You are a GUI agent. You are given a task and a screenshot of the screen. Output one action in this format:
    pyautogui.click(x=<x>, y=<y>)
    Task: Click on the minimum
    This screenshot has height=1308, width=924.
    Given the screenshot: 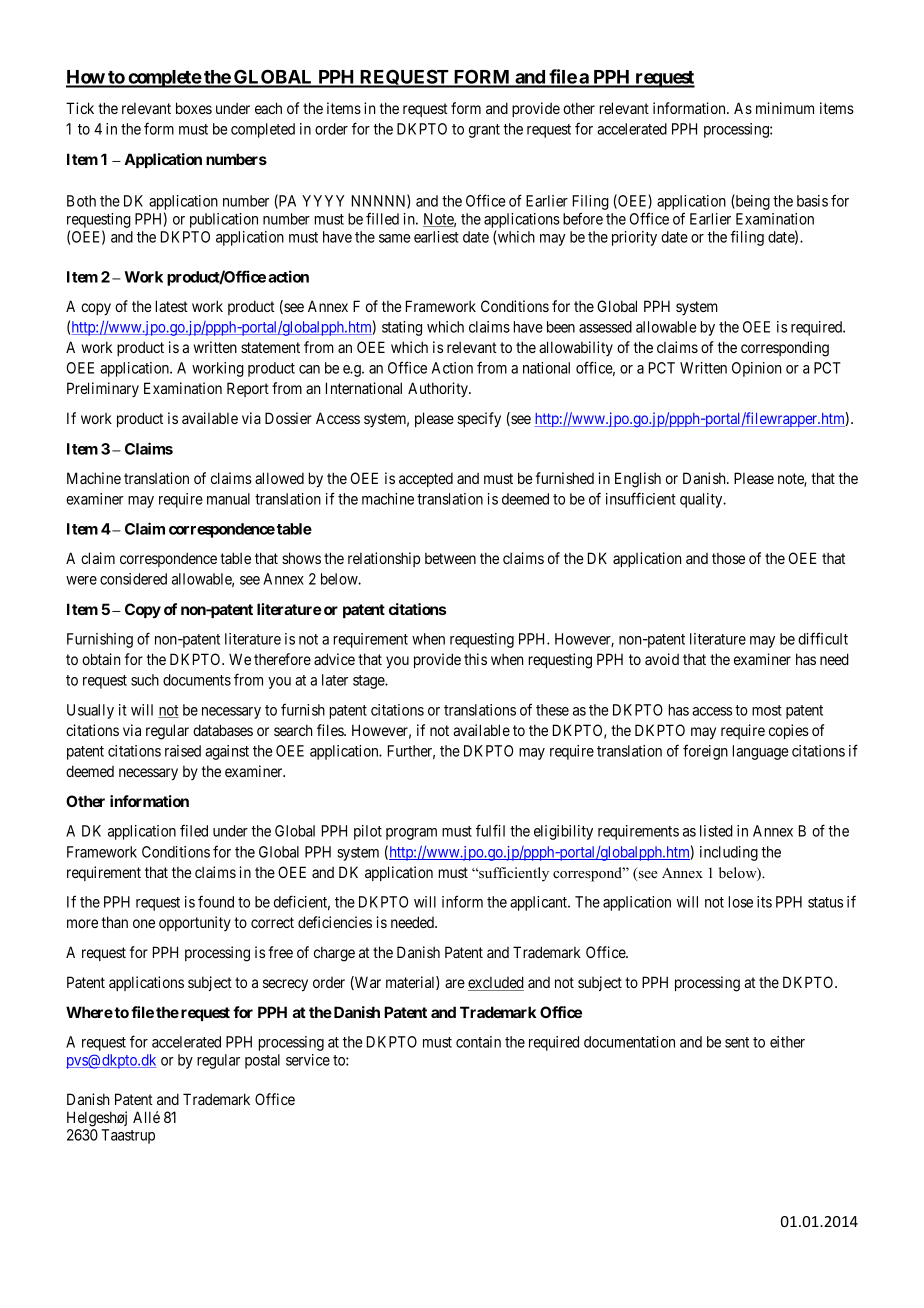 What is the action you would take?
    pyautogui.click(x=785, y=108)
